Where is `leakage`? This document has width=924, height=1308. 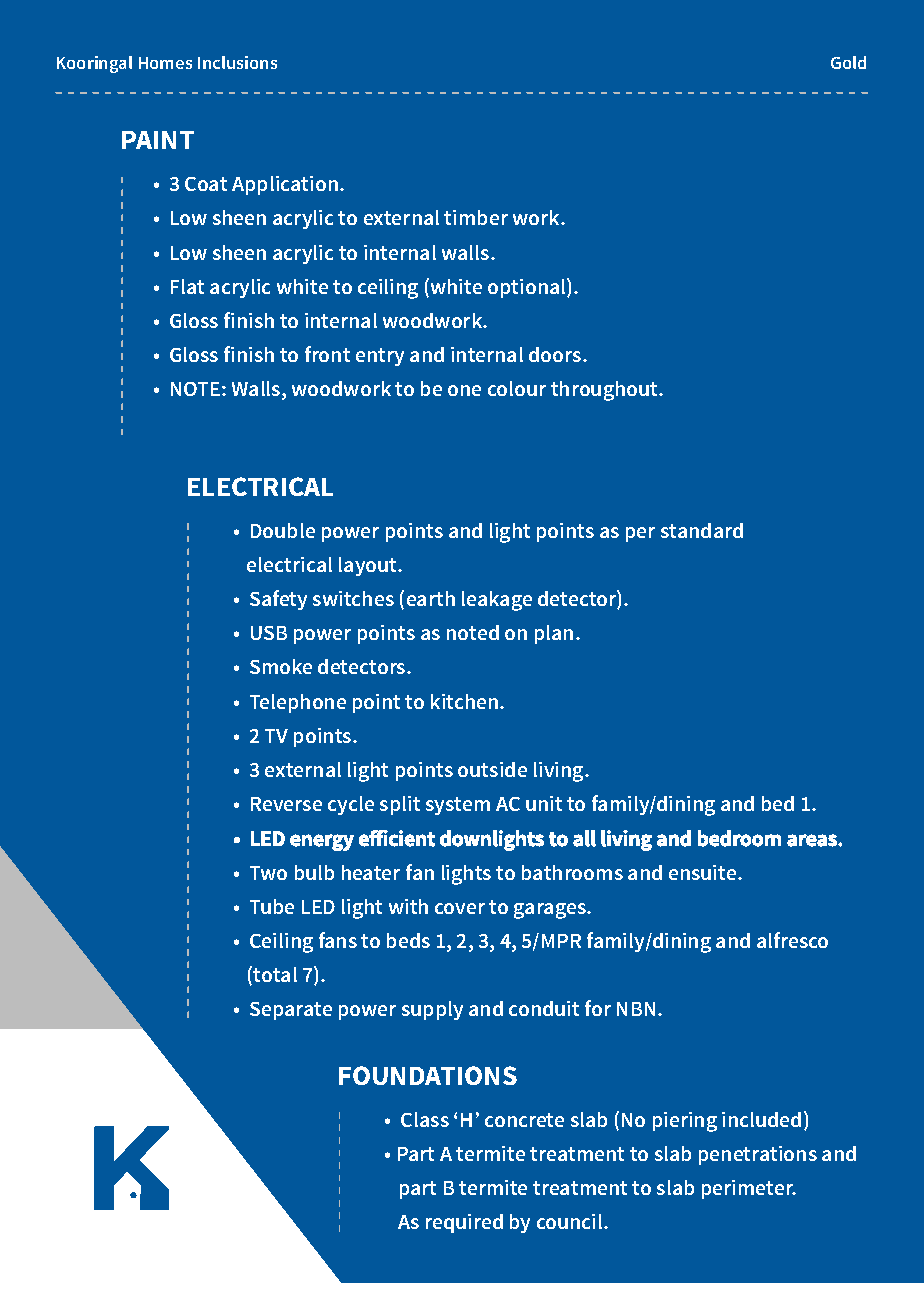
leakage is located at coordinates (497, 601).
